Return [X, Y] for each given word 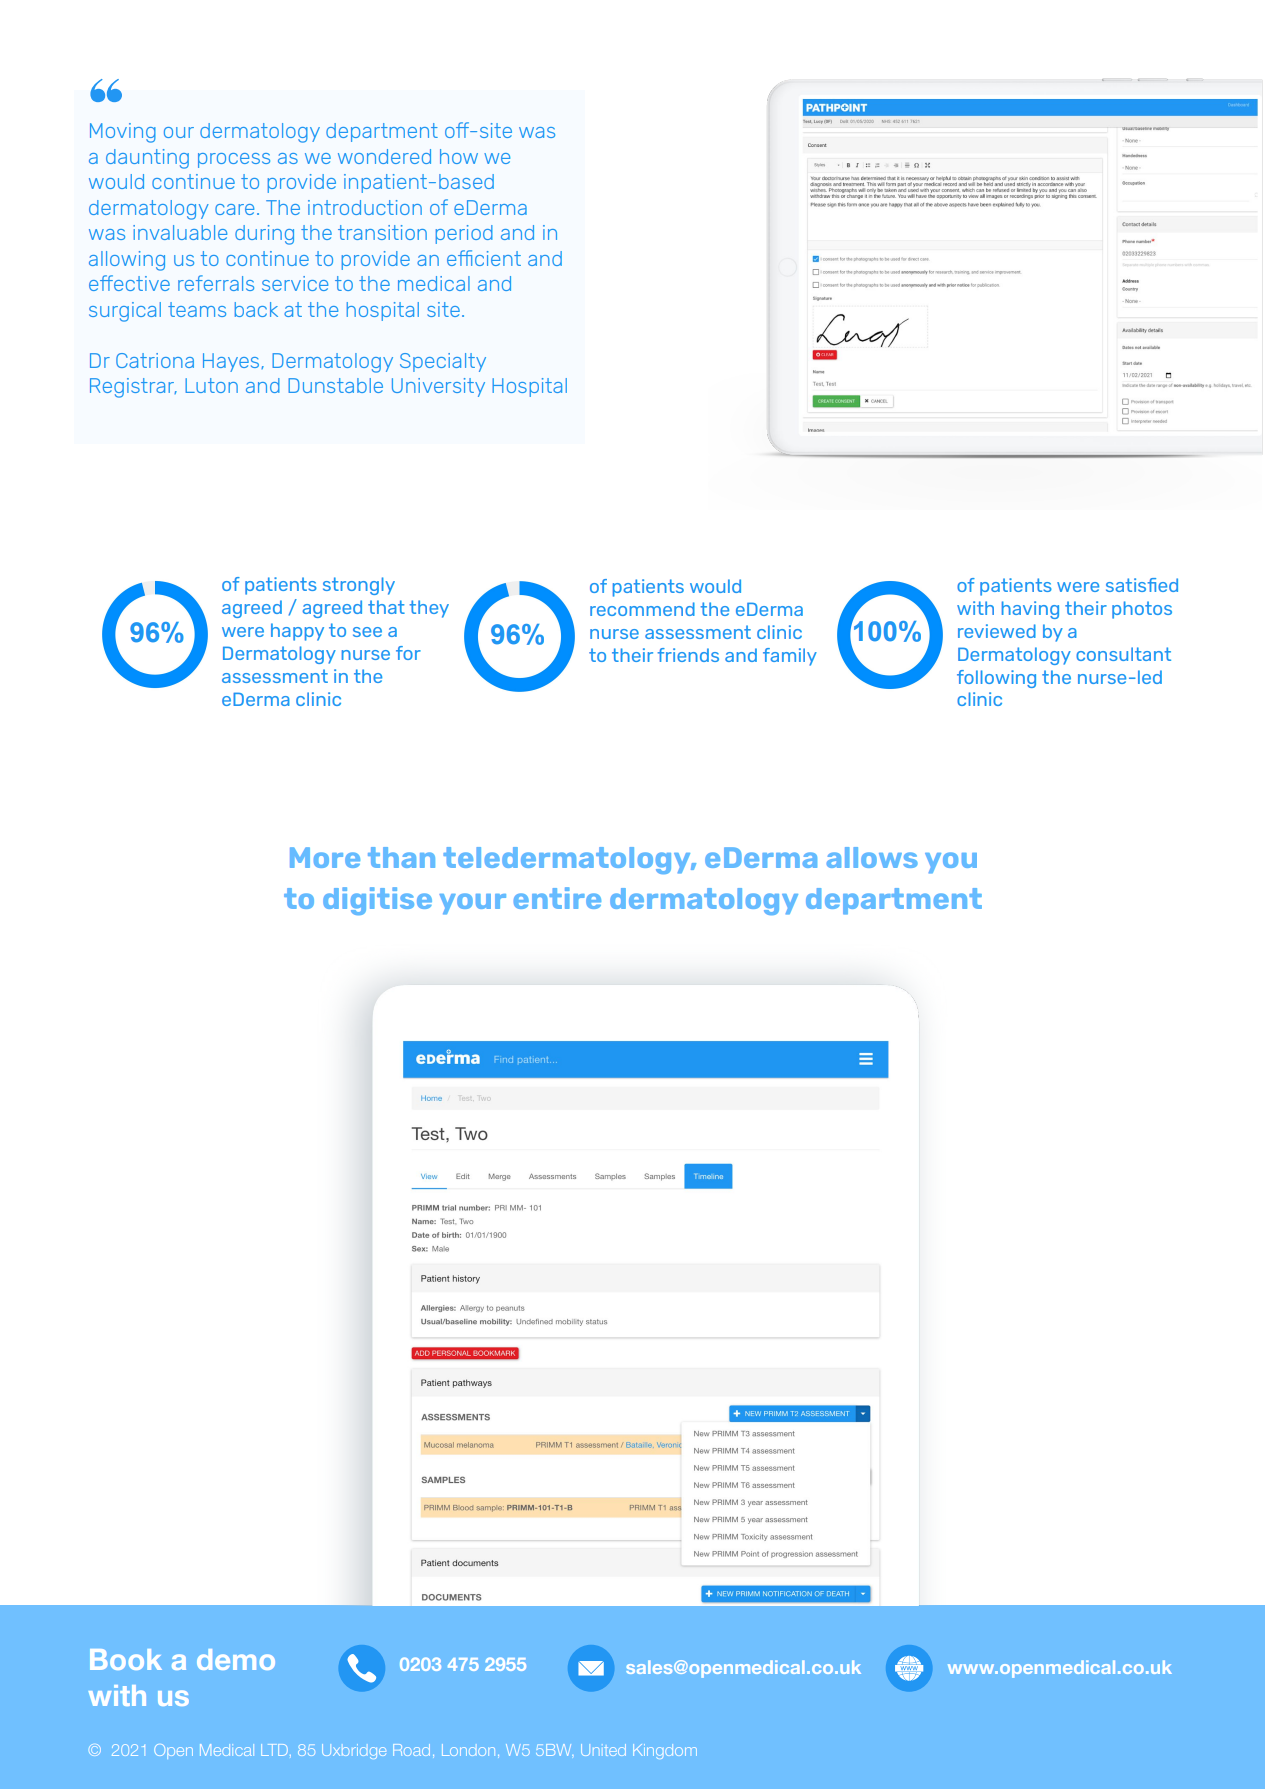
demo [236, 1659]
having [1030, 610]
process [234, 160]
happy [297, 632]
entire [557, 898]
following [996, 679]
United [603, 1750]
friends [688, 655]
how [459, 156]
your [472, 904]
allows [872, 857]
